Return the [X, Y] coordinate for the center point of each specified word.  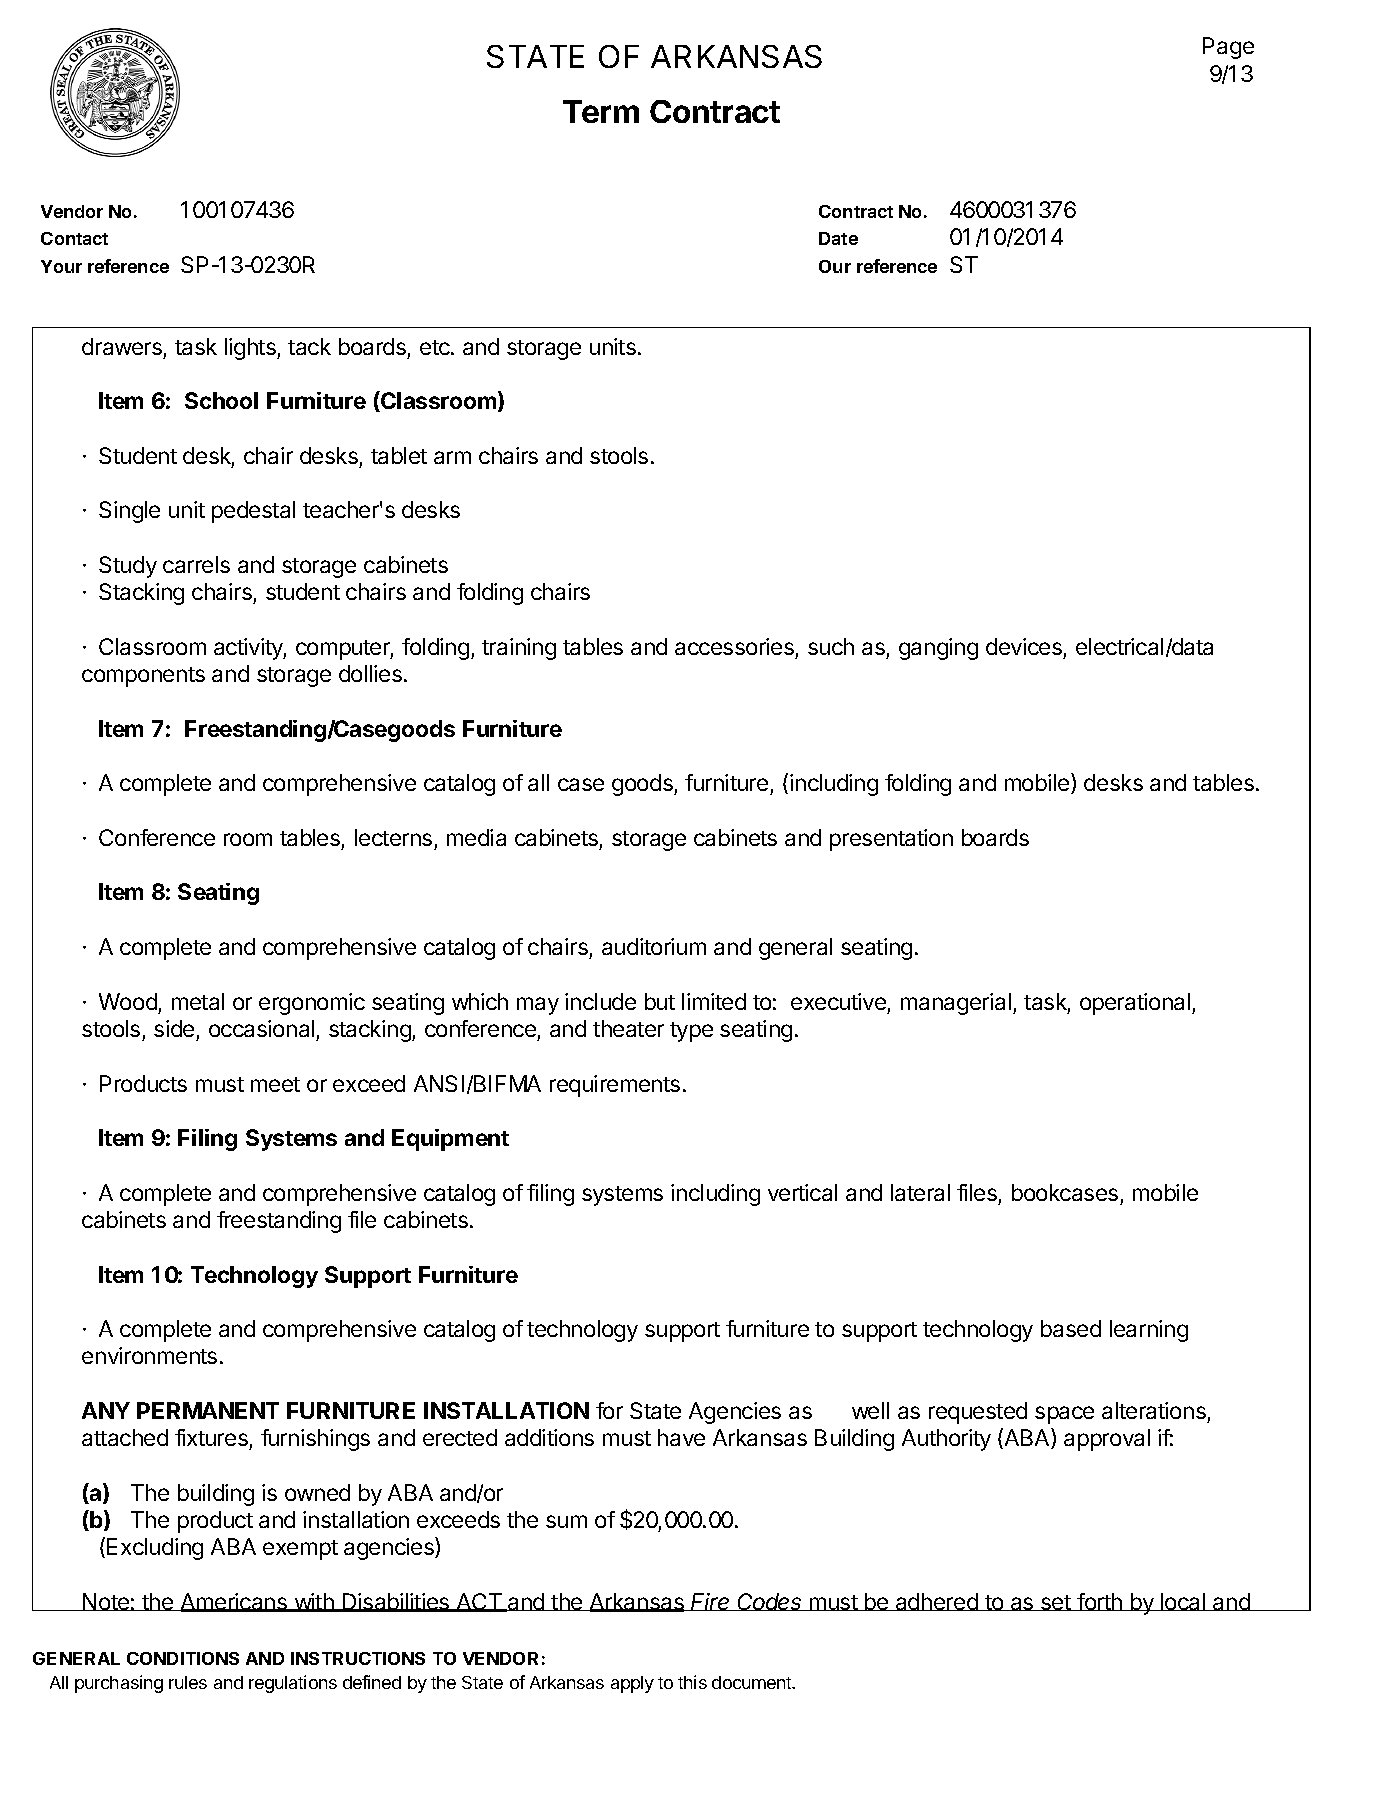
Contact [74, 238]
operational [1135, 1004]
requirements [615, 1086]
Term [601, 111]
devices [1024, 646]
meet [275, 1084]
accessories [734, 646]
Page [1228, 48]
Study [128, 567]
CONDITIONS [183, 1658]
